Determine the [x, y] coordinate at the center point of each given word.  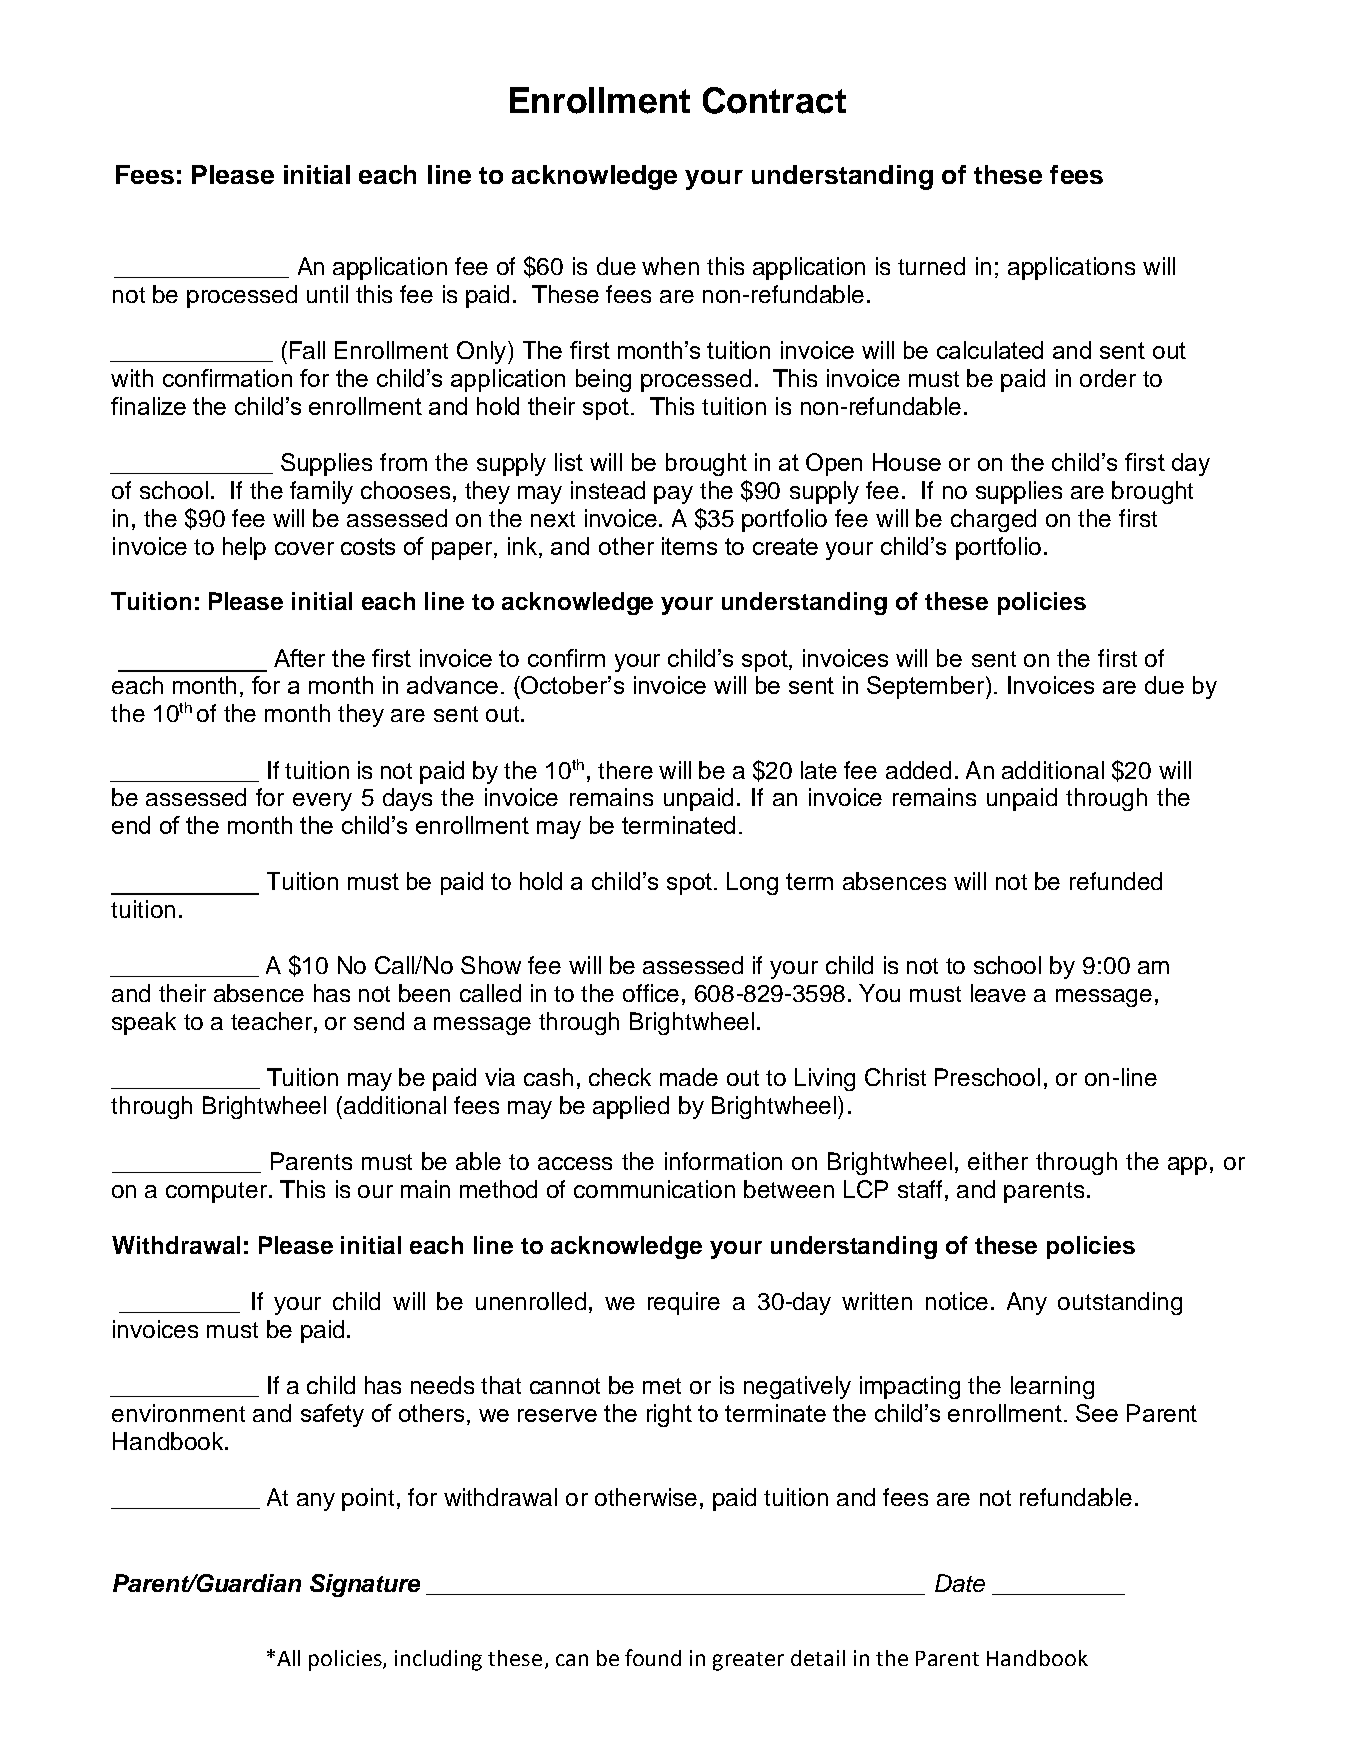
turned [931, 266]
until [327, 294]
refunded [1116, 881]
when [670, 266]
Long [752, 883]
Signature [365, 1585]
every [322, 802]
